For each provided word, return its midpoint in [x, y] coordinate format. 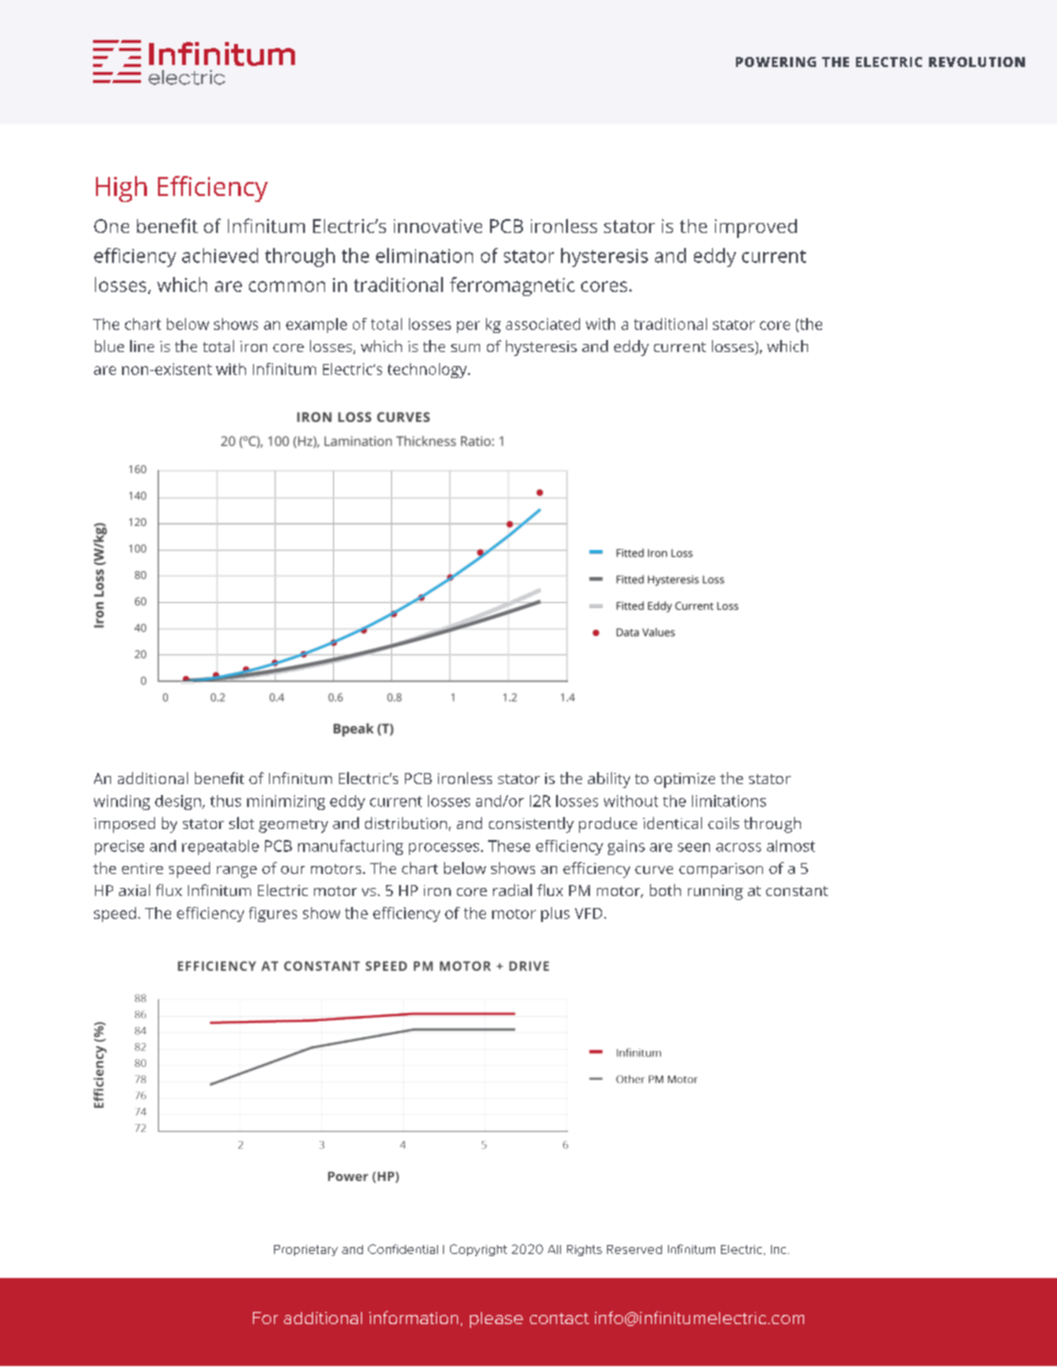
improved [756, 228]
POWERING [776, 62]
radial [512, 890]
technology [428, 370]
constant [797, 891]
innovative [438, 226]
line [142, 346]
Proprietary [306, 1250]
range [237, 872]
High [121, 189]
